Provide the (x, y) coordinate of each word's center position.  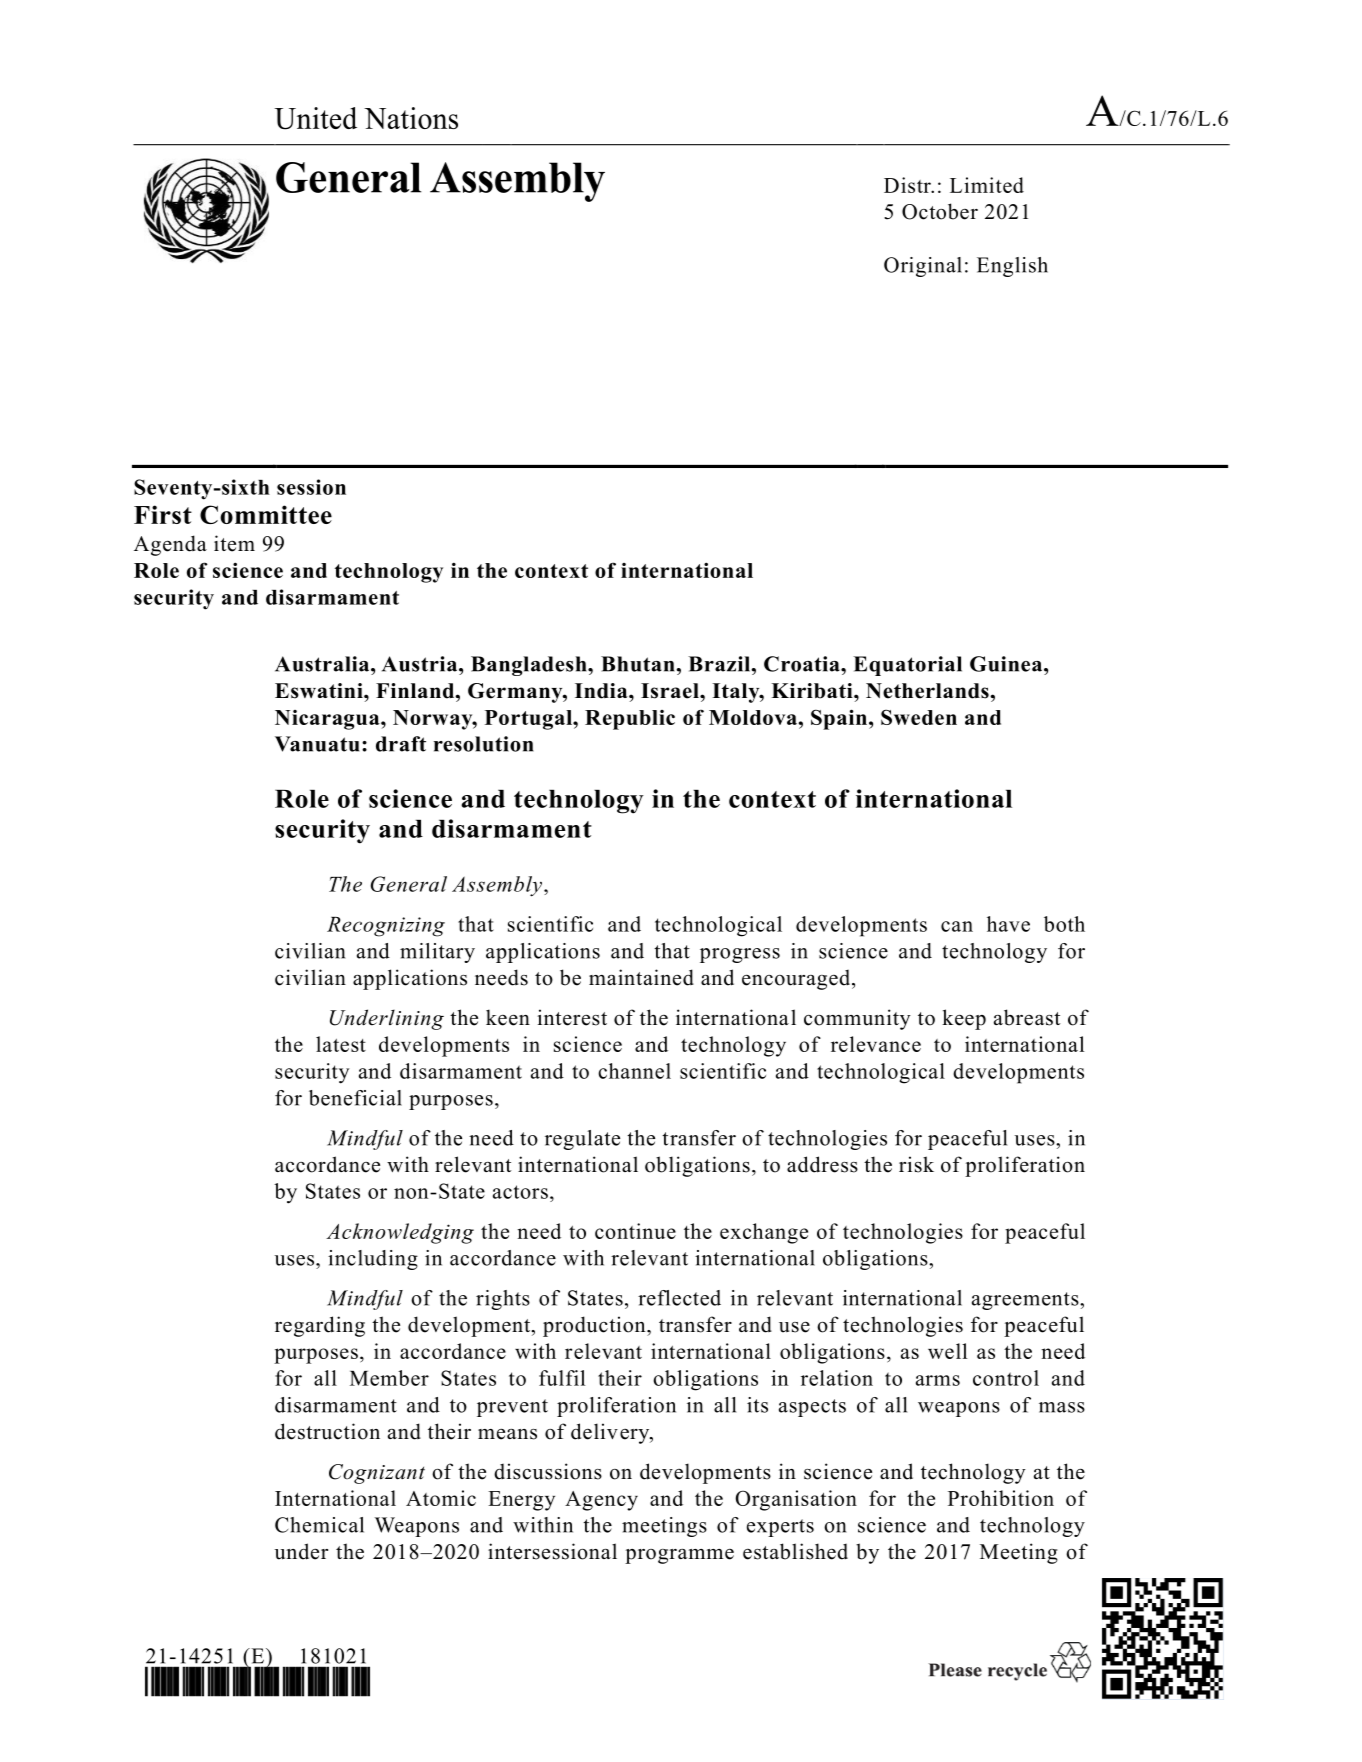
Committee (266, 514)
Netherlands (928, 691)
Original (923, 267)
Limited (987, 185)
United (315, 118)
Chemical (319, 1525)
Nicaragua (328, 720)
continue (635, 1231)
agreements (1026, 1301)
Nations (411, 118)
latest (341, 1044)
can (957, 926)
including (373, 1260)
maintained (641, 977)
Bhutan (639, 664)
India (602, 691)
